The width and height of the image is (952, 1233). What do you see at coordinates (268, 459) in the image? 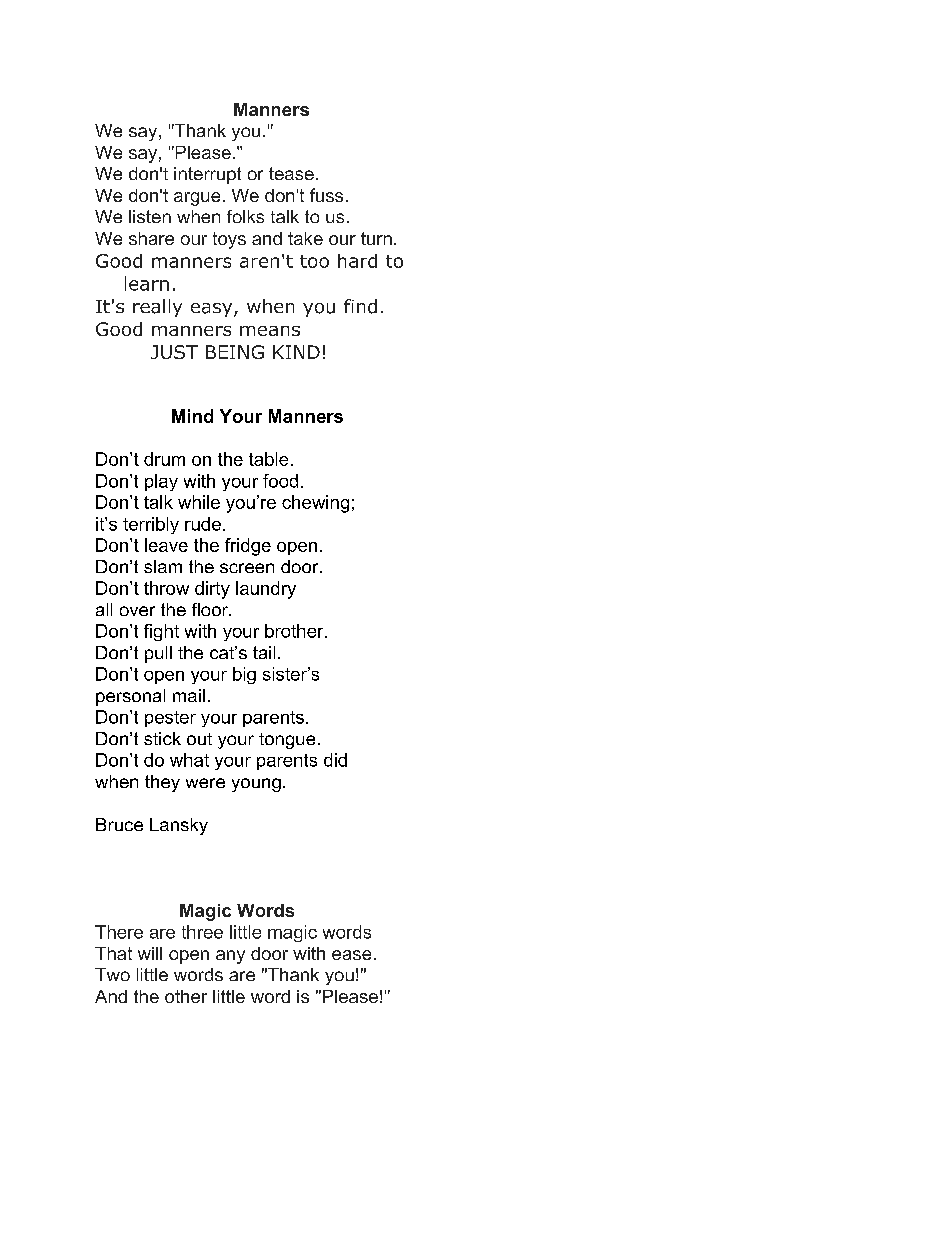
I see `table` at bounding box center [268, 459].
